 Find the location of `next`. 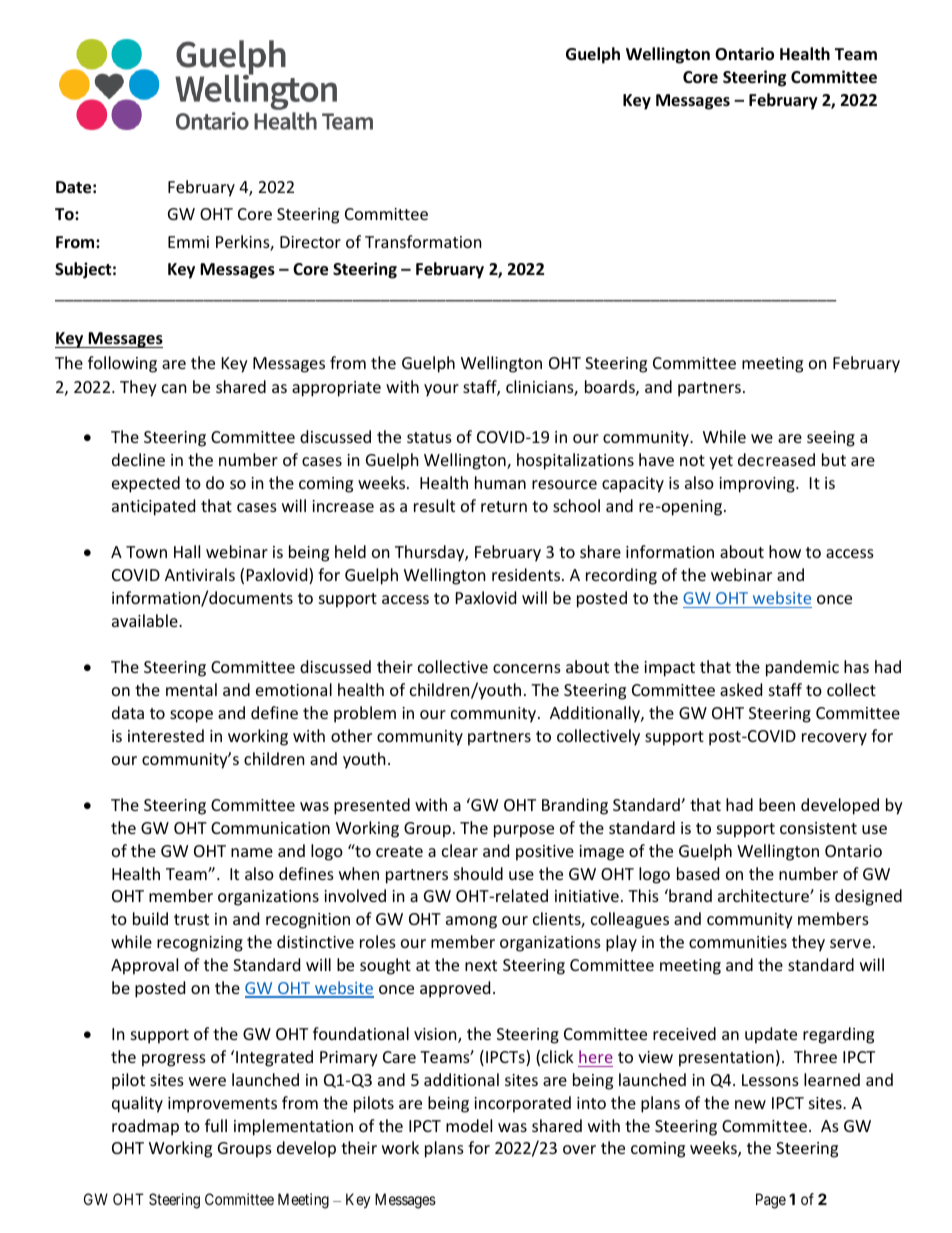

next is located at coordinates (481, 965).
